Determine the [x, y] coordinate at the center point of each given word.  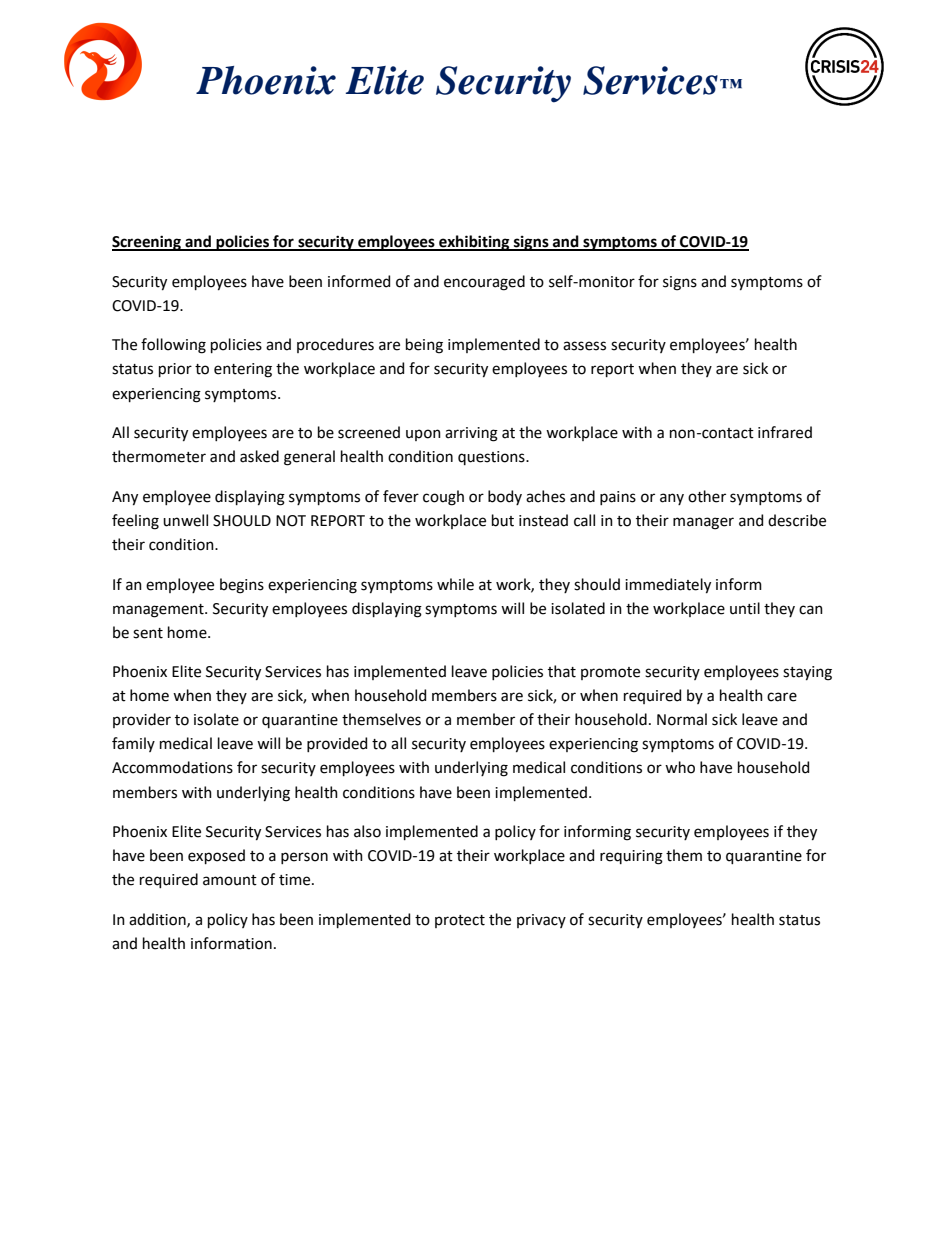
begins [242, 586]
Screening [147, 243]
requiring [631, 857]
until [745, 608]
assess [584, 346]
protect [460, 921]
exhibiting [474, 243]
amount [230, 880]
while [455, 584]
